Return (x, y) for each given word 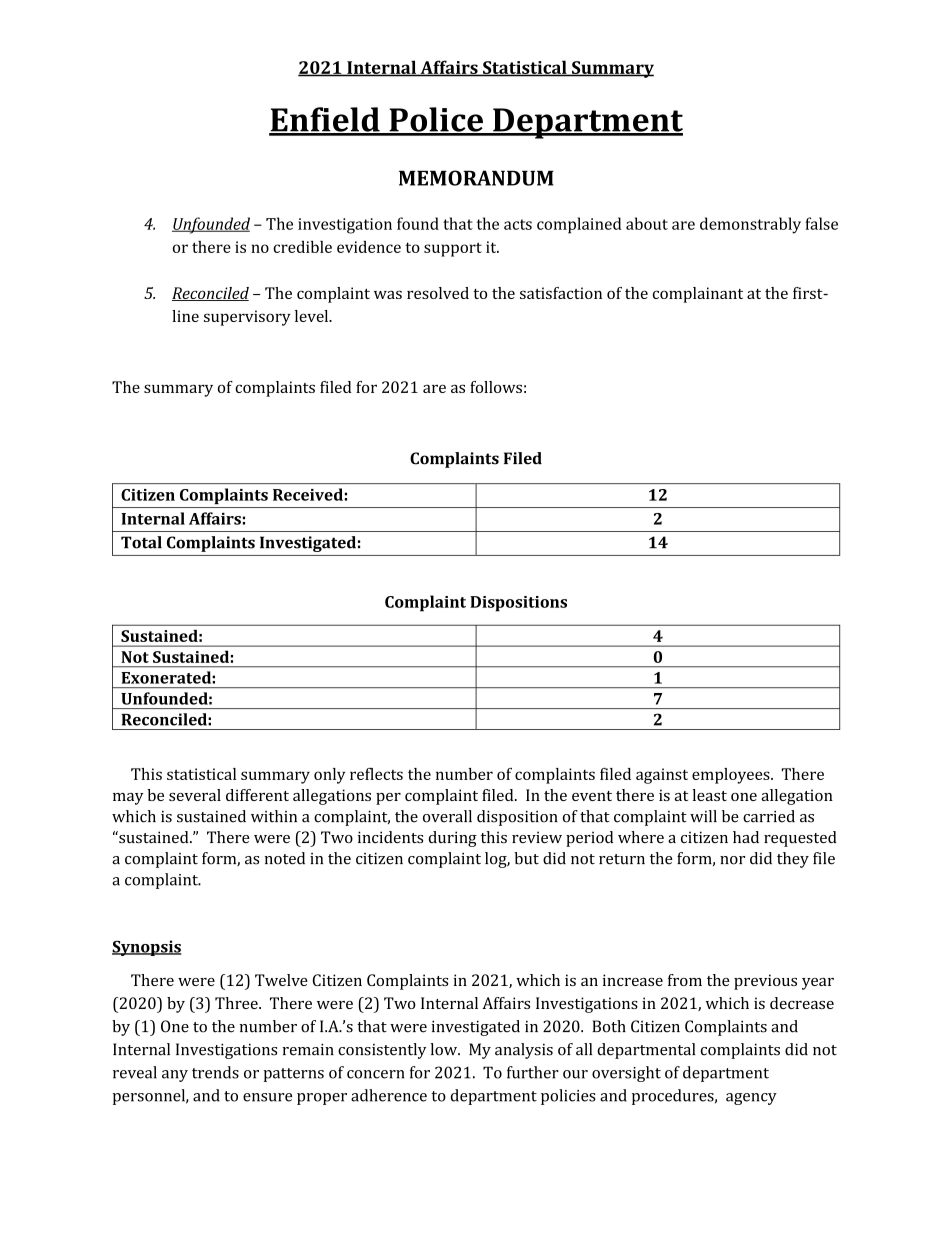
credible (302, 247)
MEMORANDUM (476, 178)
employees (732, 776)
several (195, 795)
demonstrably (750, 225)
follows (496, 387)
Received (308, 494)
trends (215, 1072)
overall (447, 816)
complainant (698, 295)
